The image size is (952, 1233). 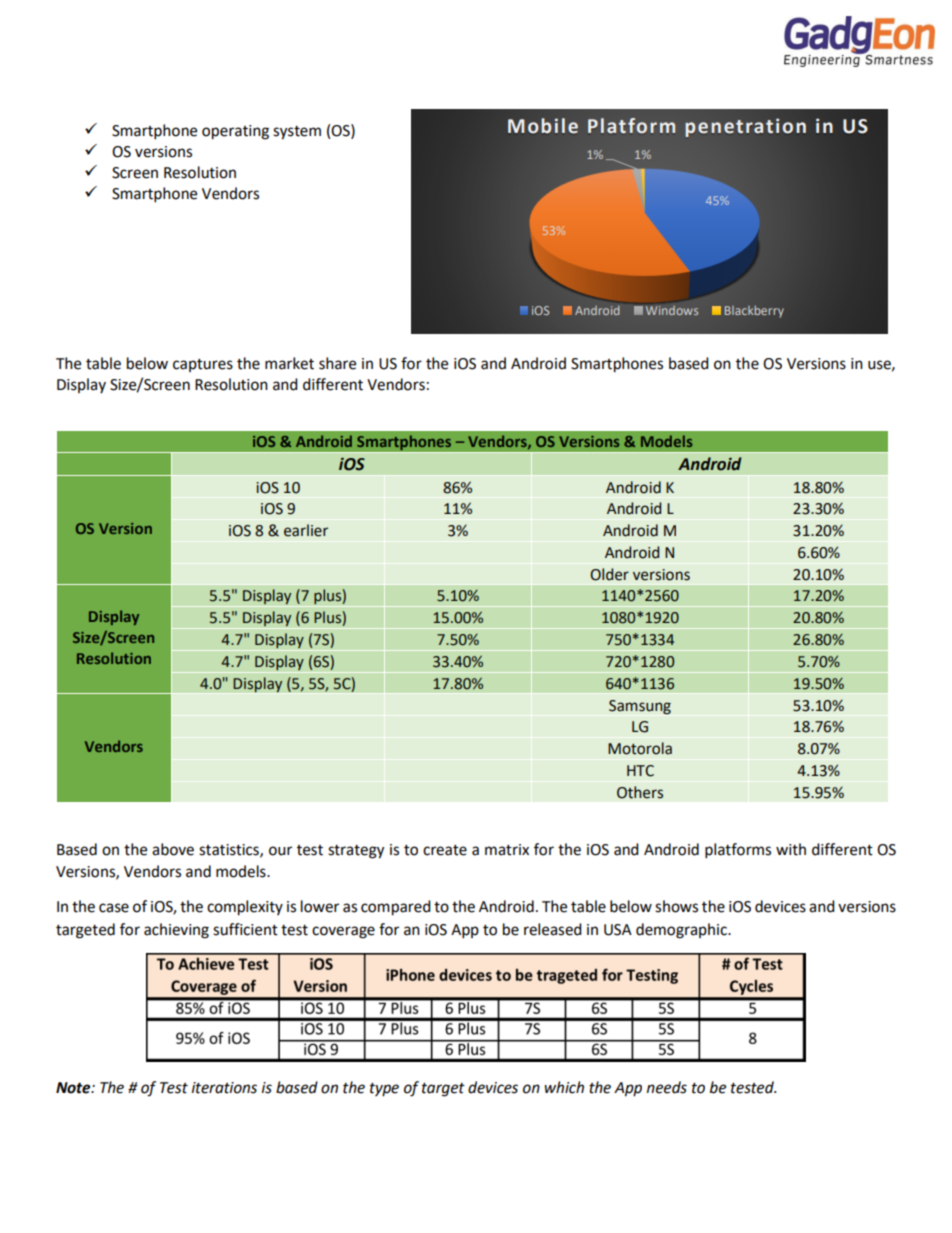 I want to click on earlier, so click(x=306, y=530).
